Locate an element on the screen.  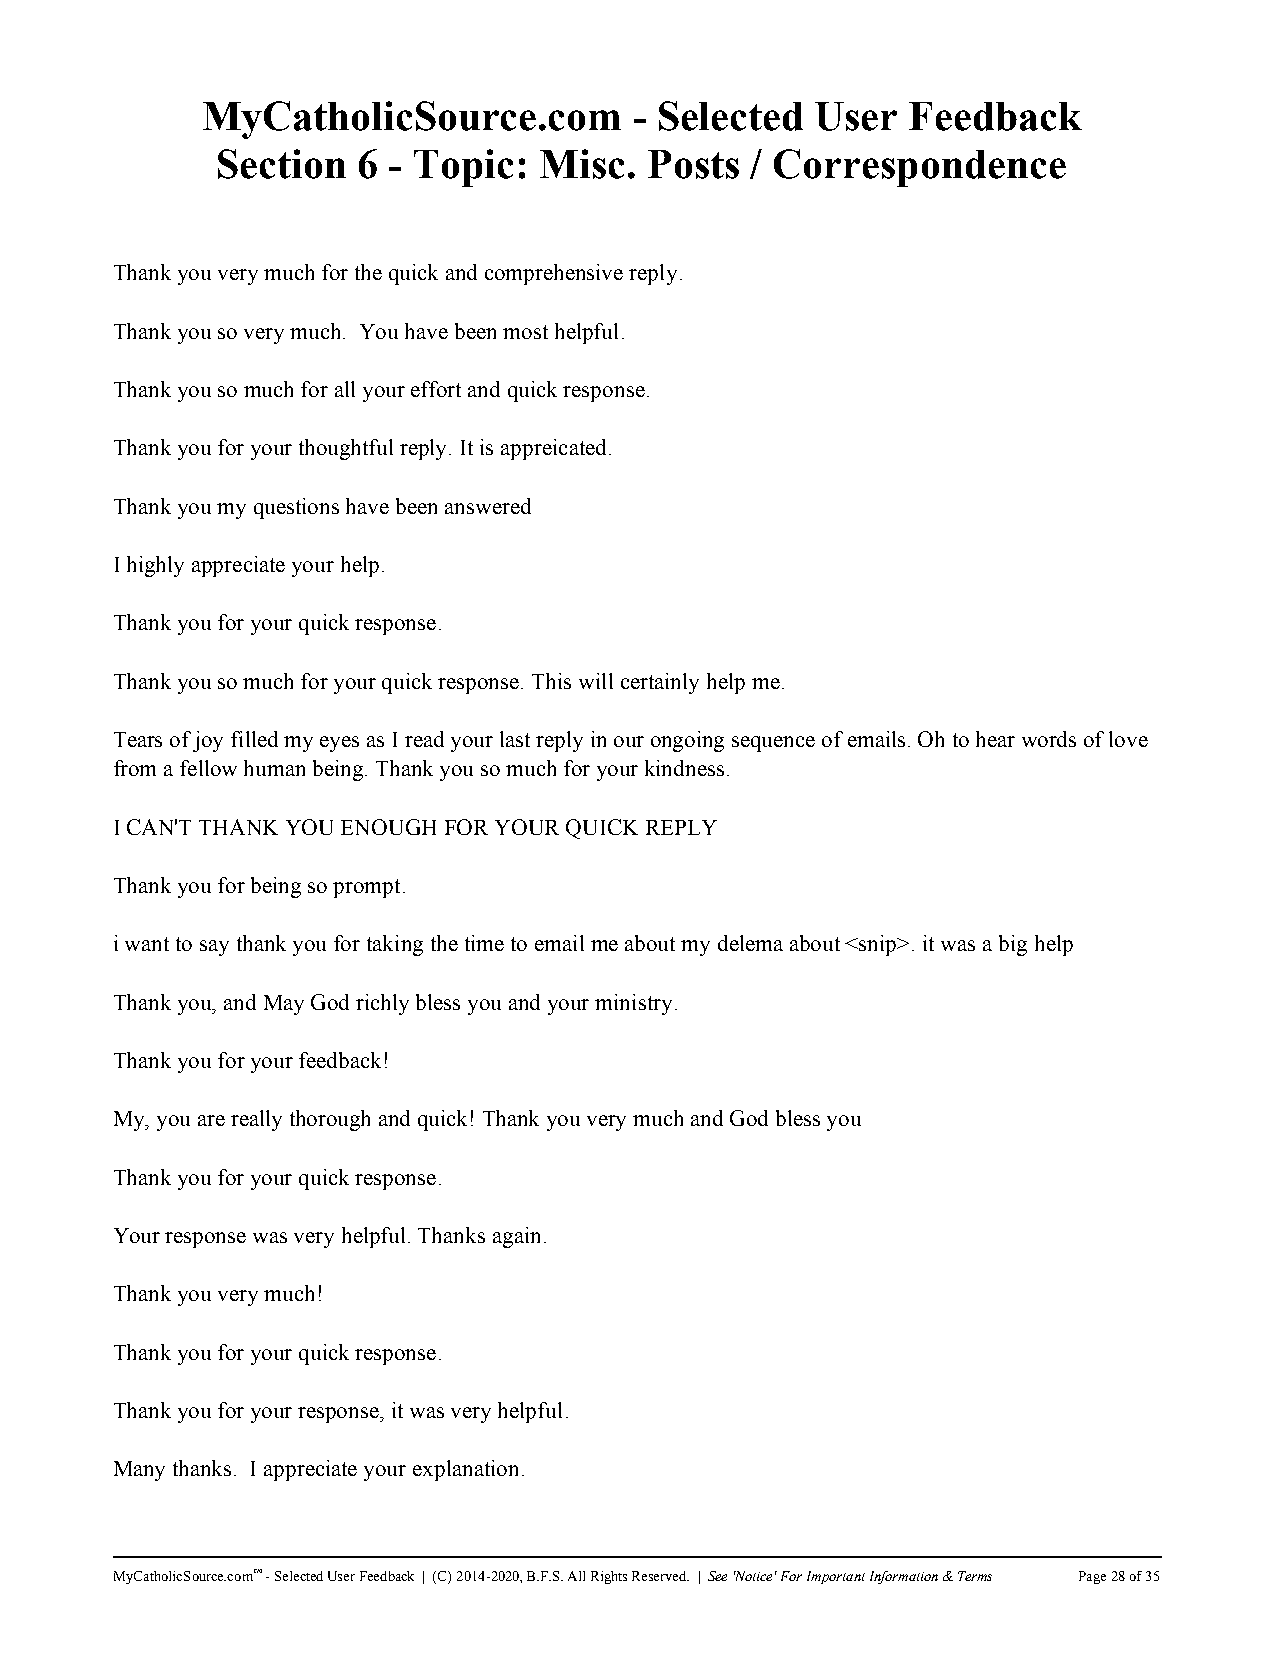
questions is located at coordinates (296, 508).
